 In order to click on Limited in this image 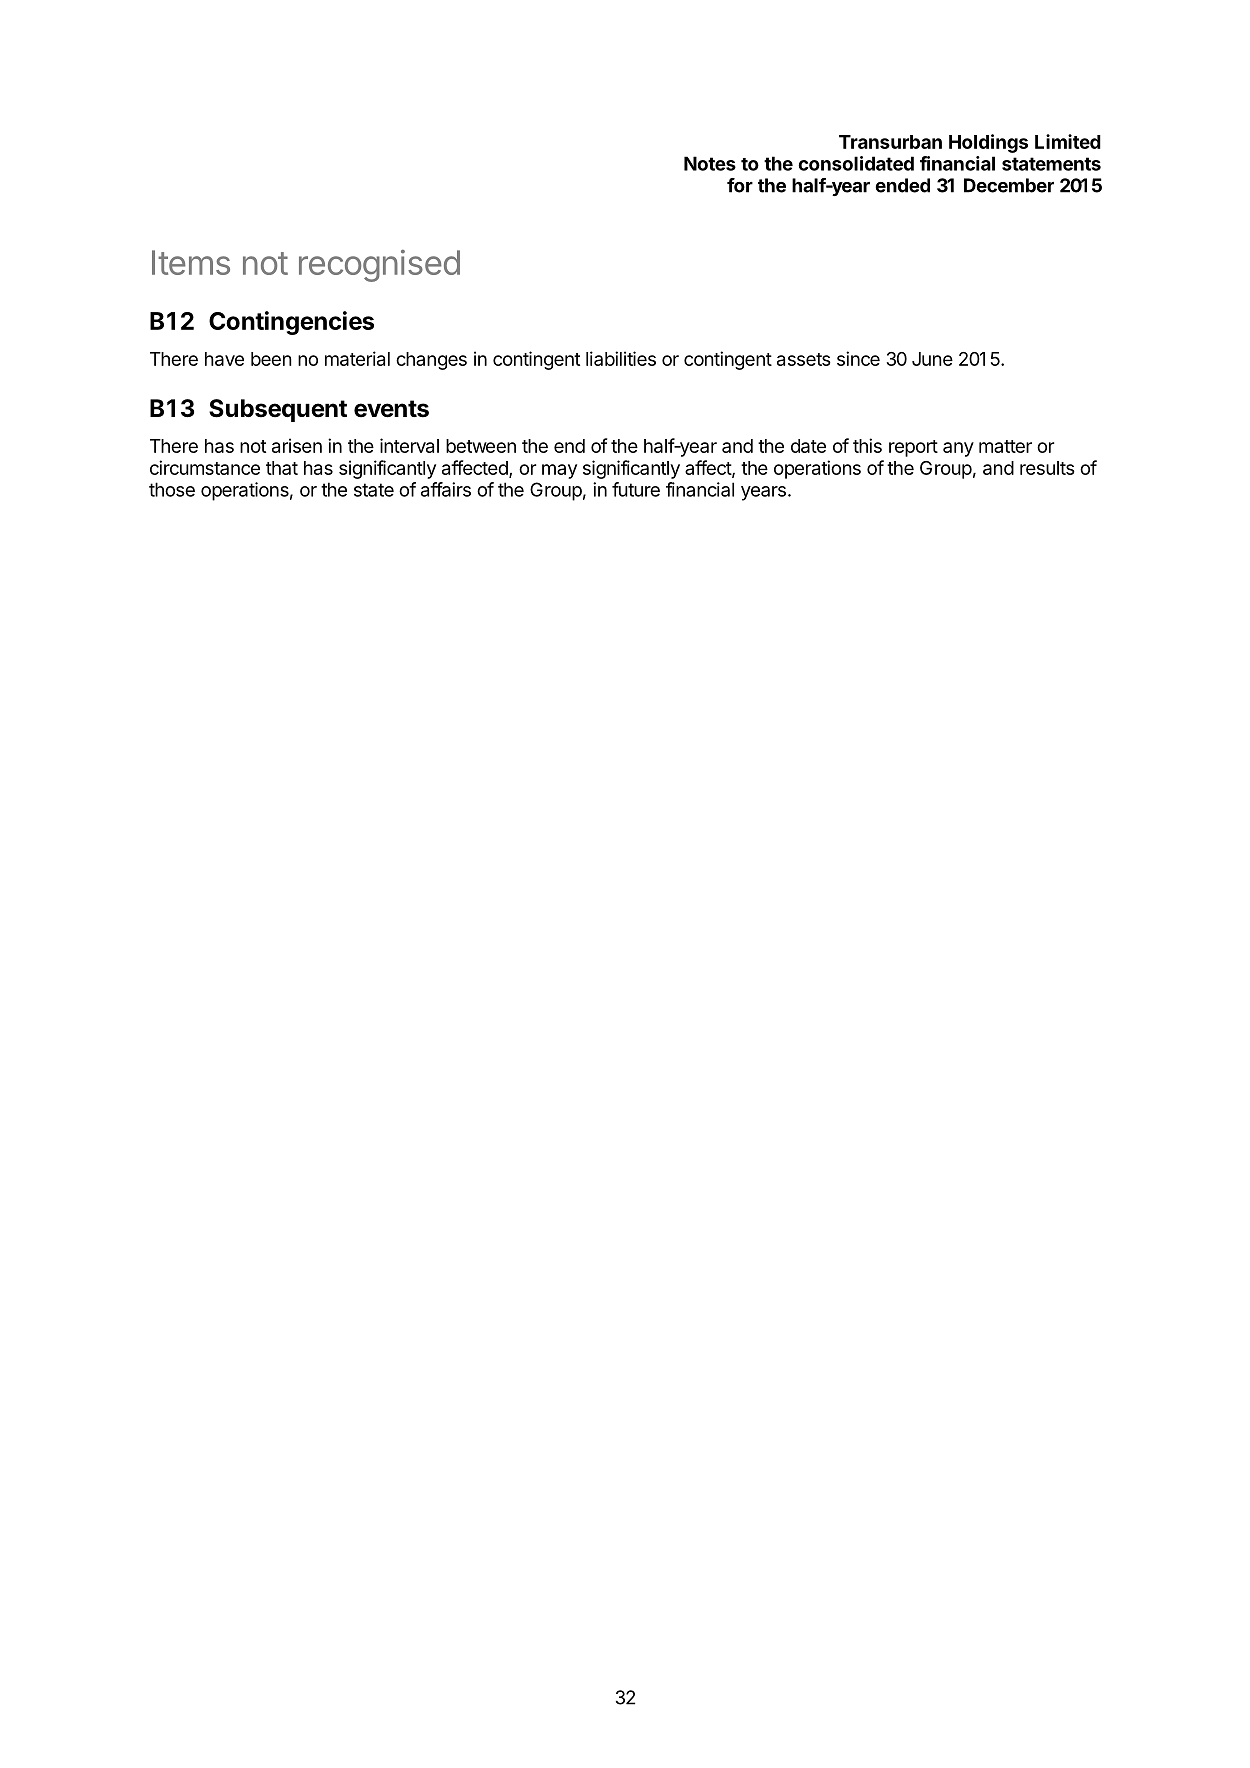, I will do `click(1068, 141)`.
